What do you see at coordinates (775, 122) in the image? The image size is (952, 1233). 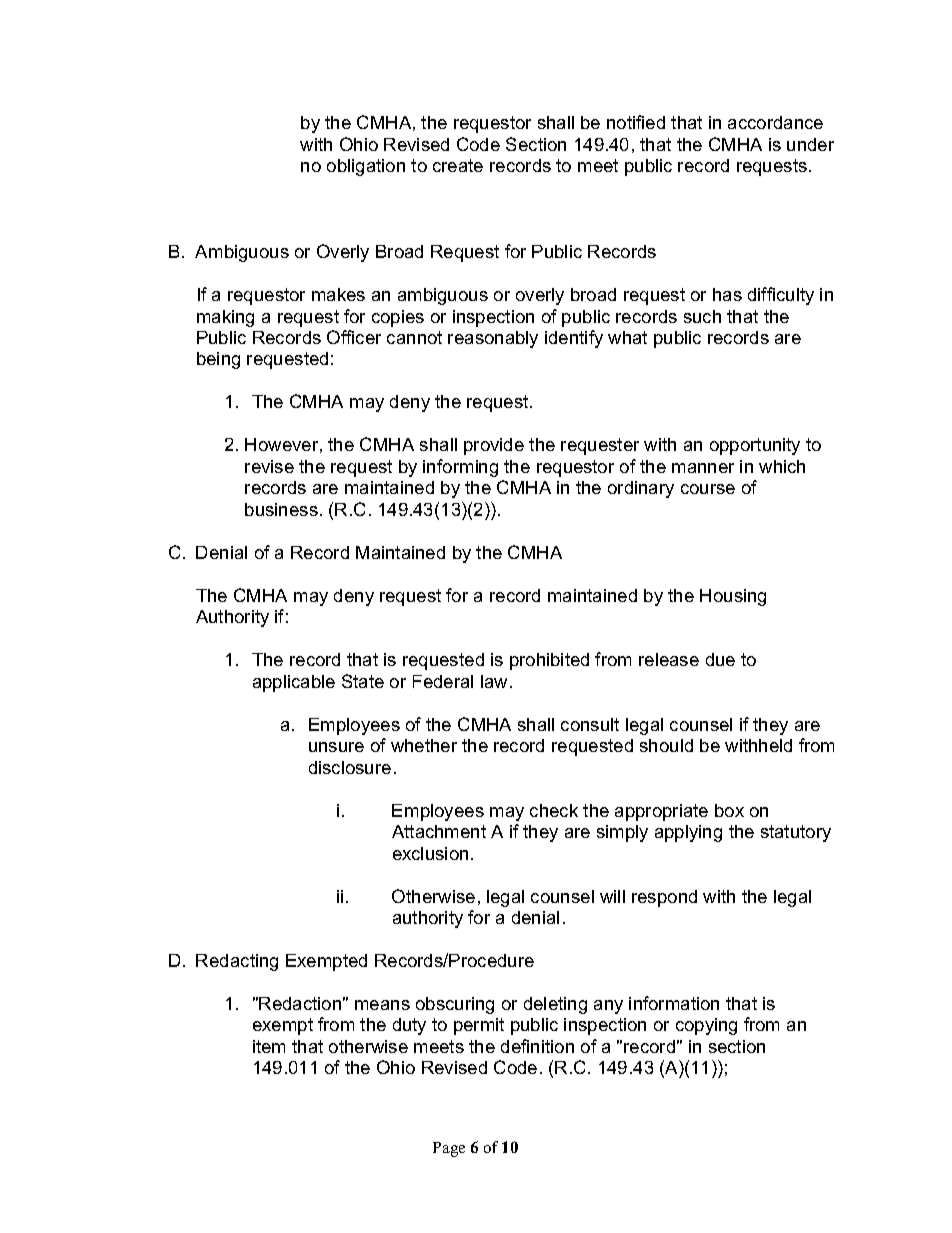 I see `accordance` at bounding box center [775, 122].
